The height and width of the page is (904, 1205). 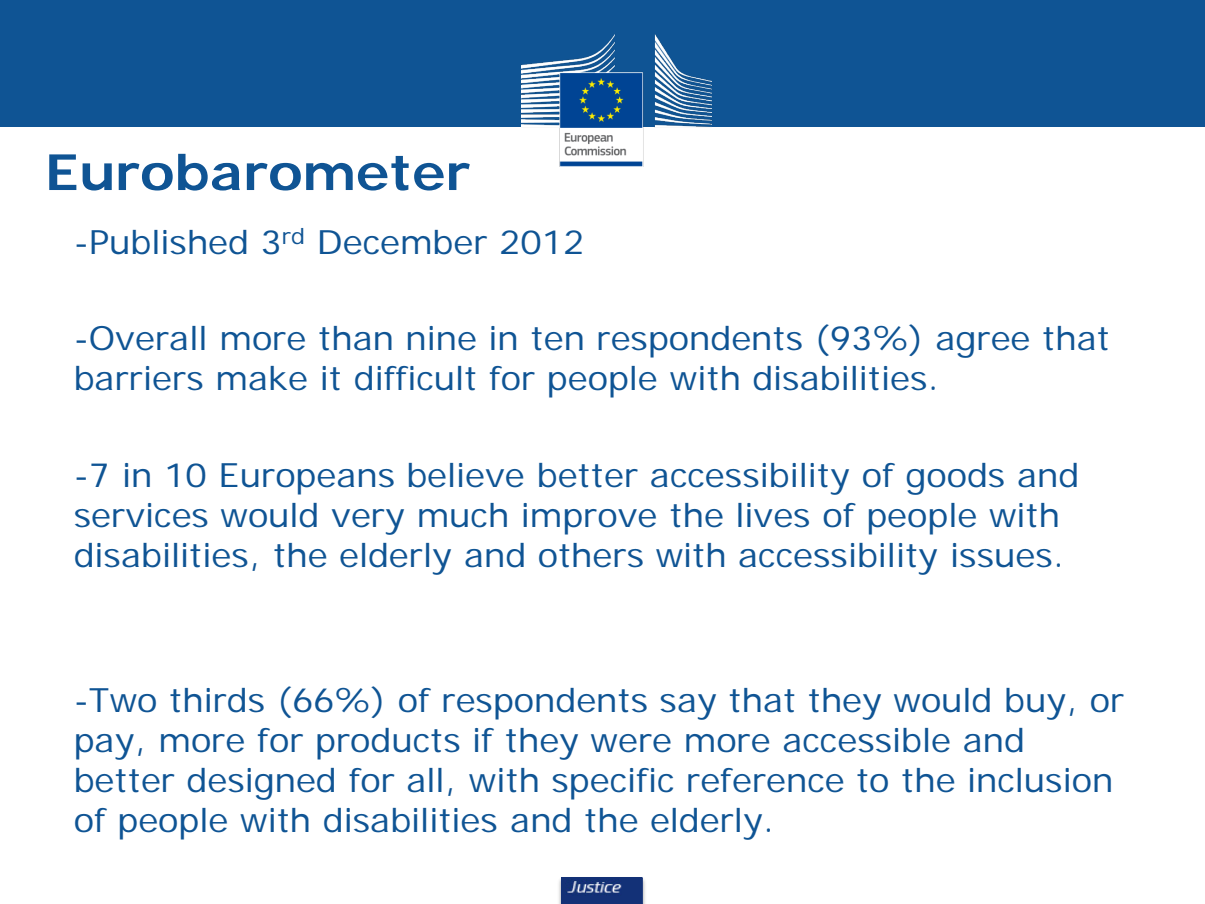 I want to click on designed, so click(x=261, y=784).
